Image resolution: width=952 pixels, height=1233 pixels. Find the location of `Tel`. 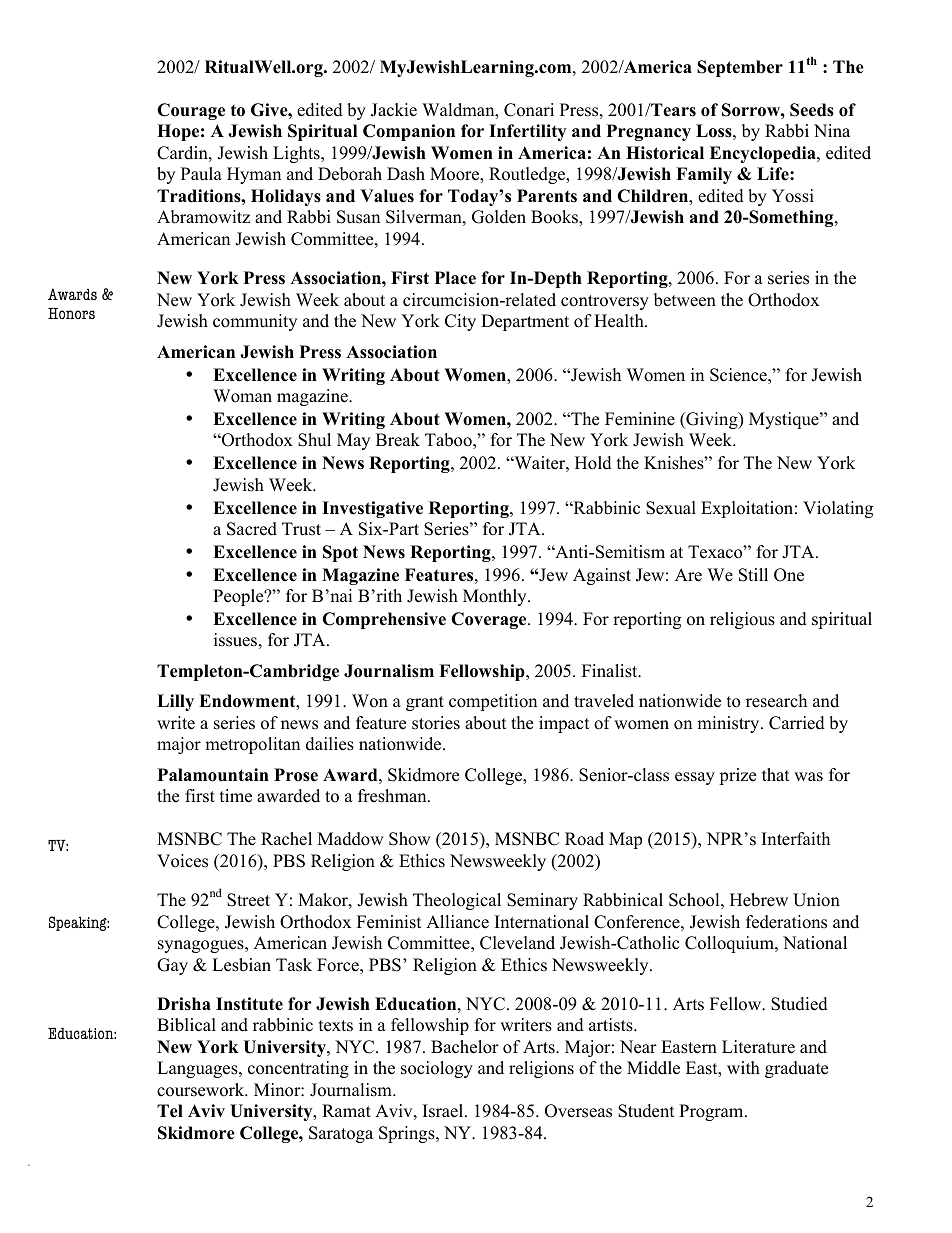

Tel is located at coordinates (170, 1111).
